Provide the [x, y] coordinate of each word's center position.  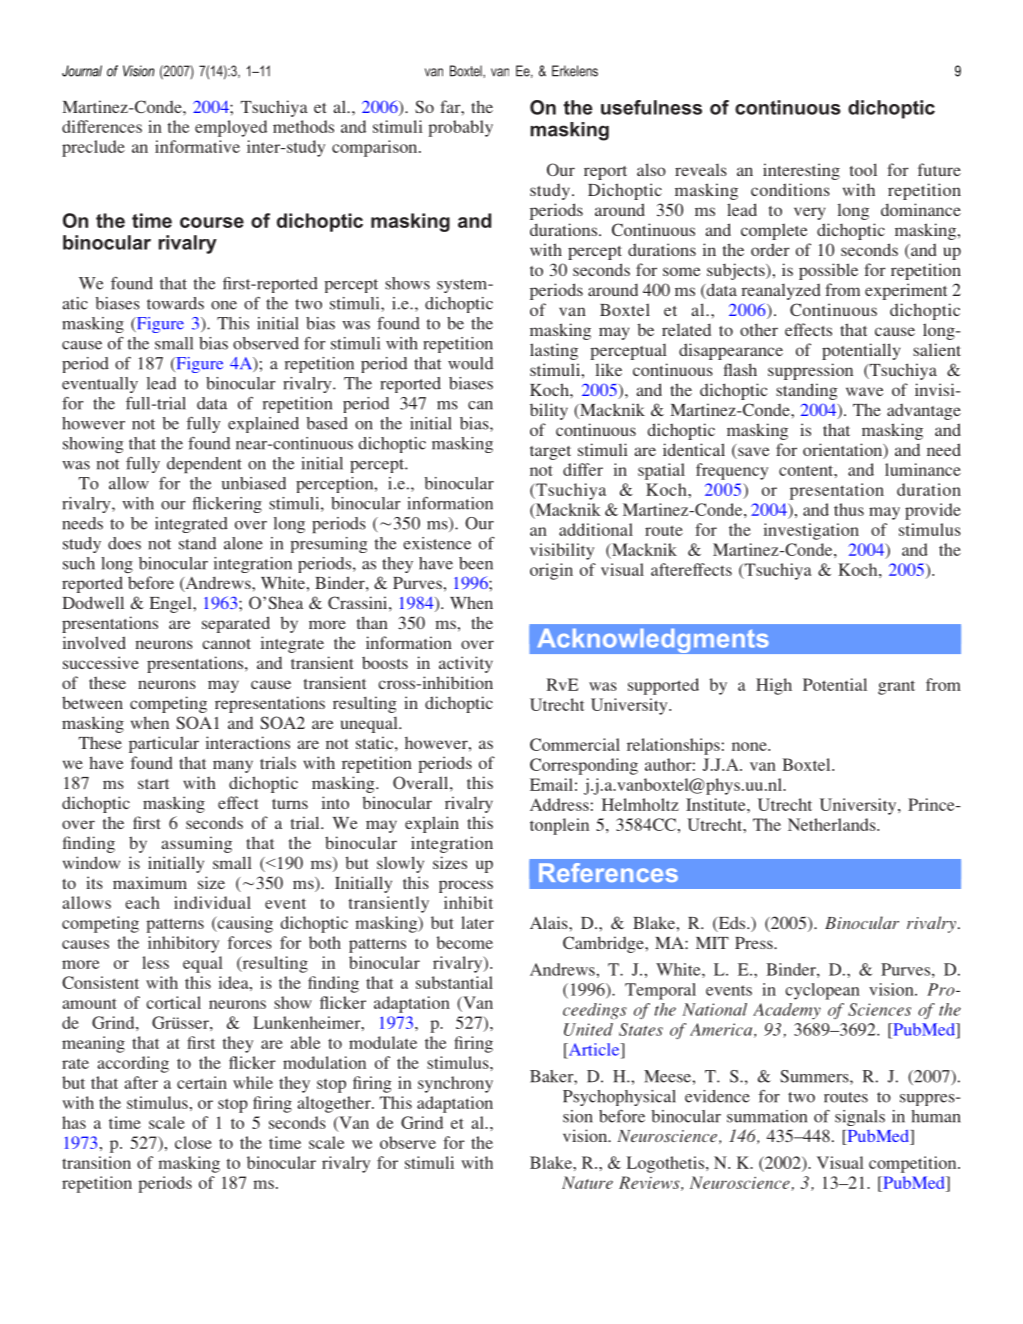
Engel [172, 604]
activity [466, 664]
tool [863, 169]
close [193, 1142]
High [774, 686]
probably [460, 128]
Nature [587, 1182]
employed [231, 128]
